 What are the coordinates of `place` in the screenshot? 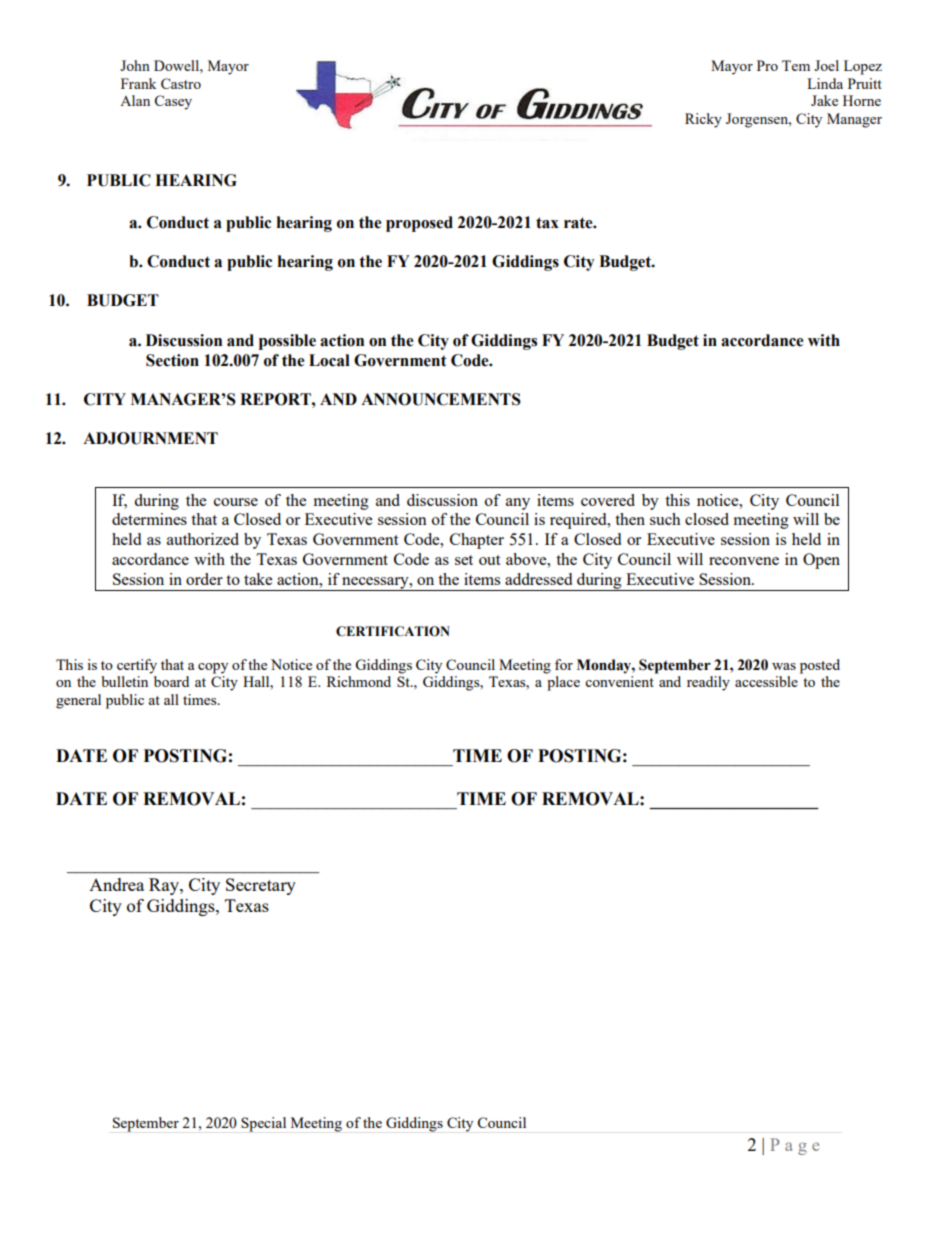 It's located at (563, 683).
